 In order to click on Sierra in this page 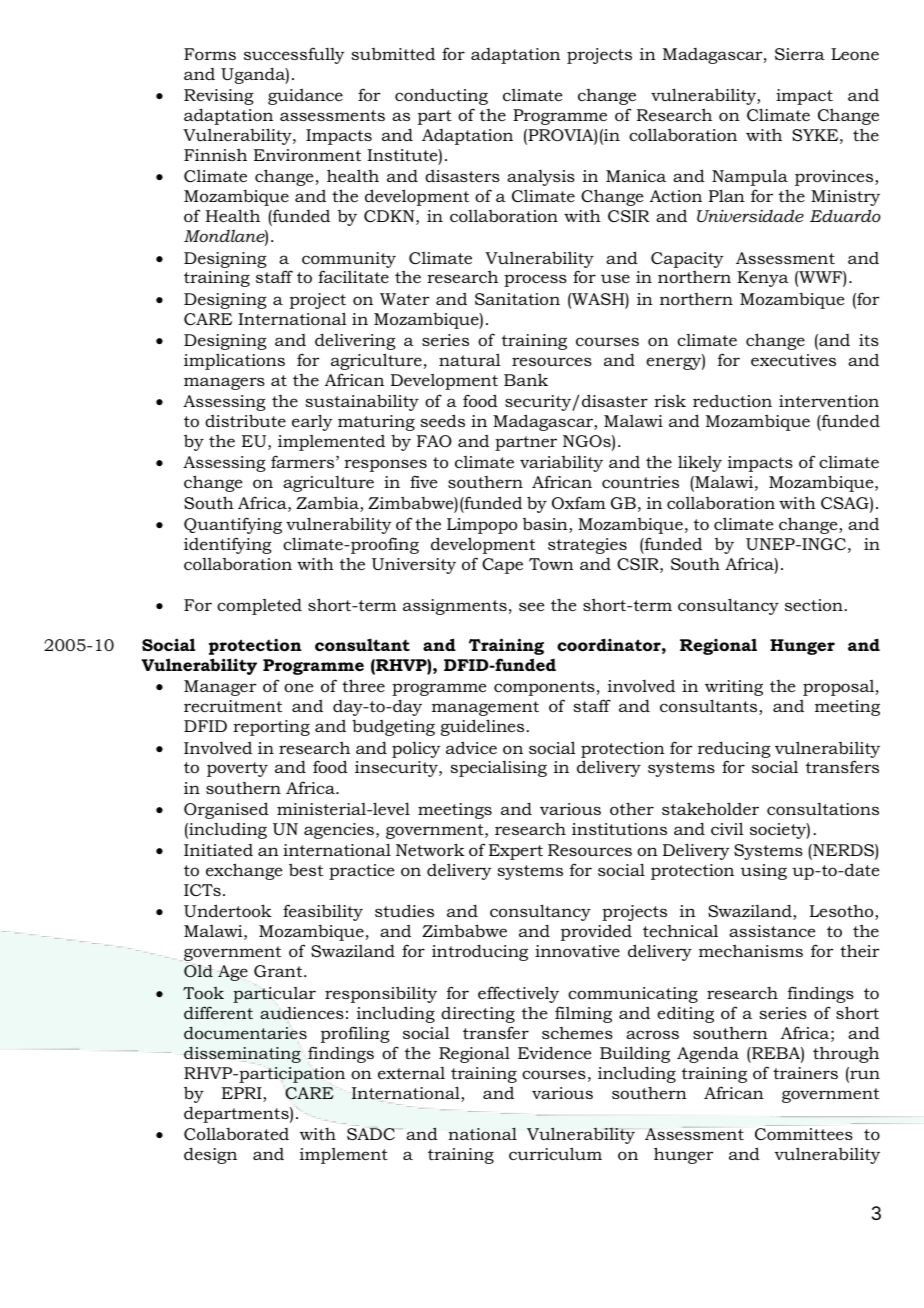, I will do `click(800, 54)`.
